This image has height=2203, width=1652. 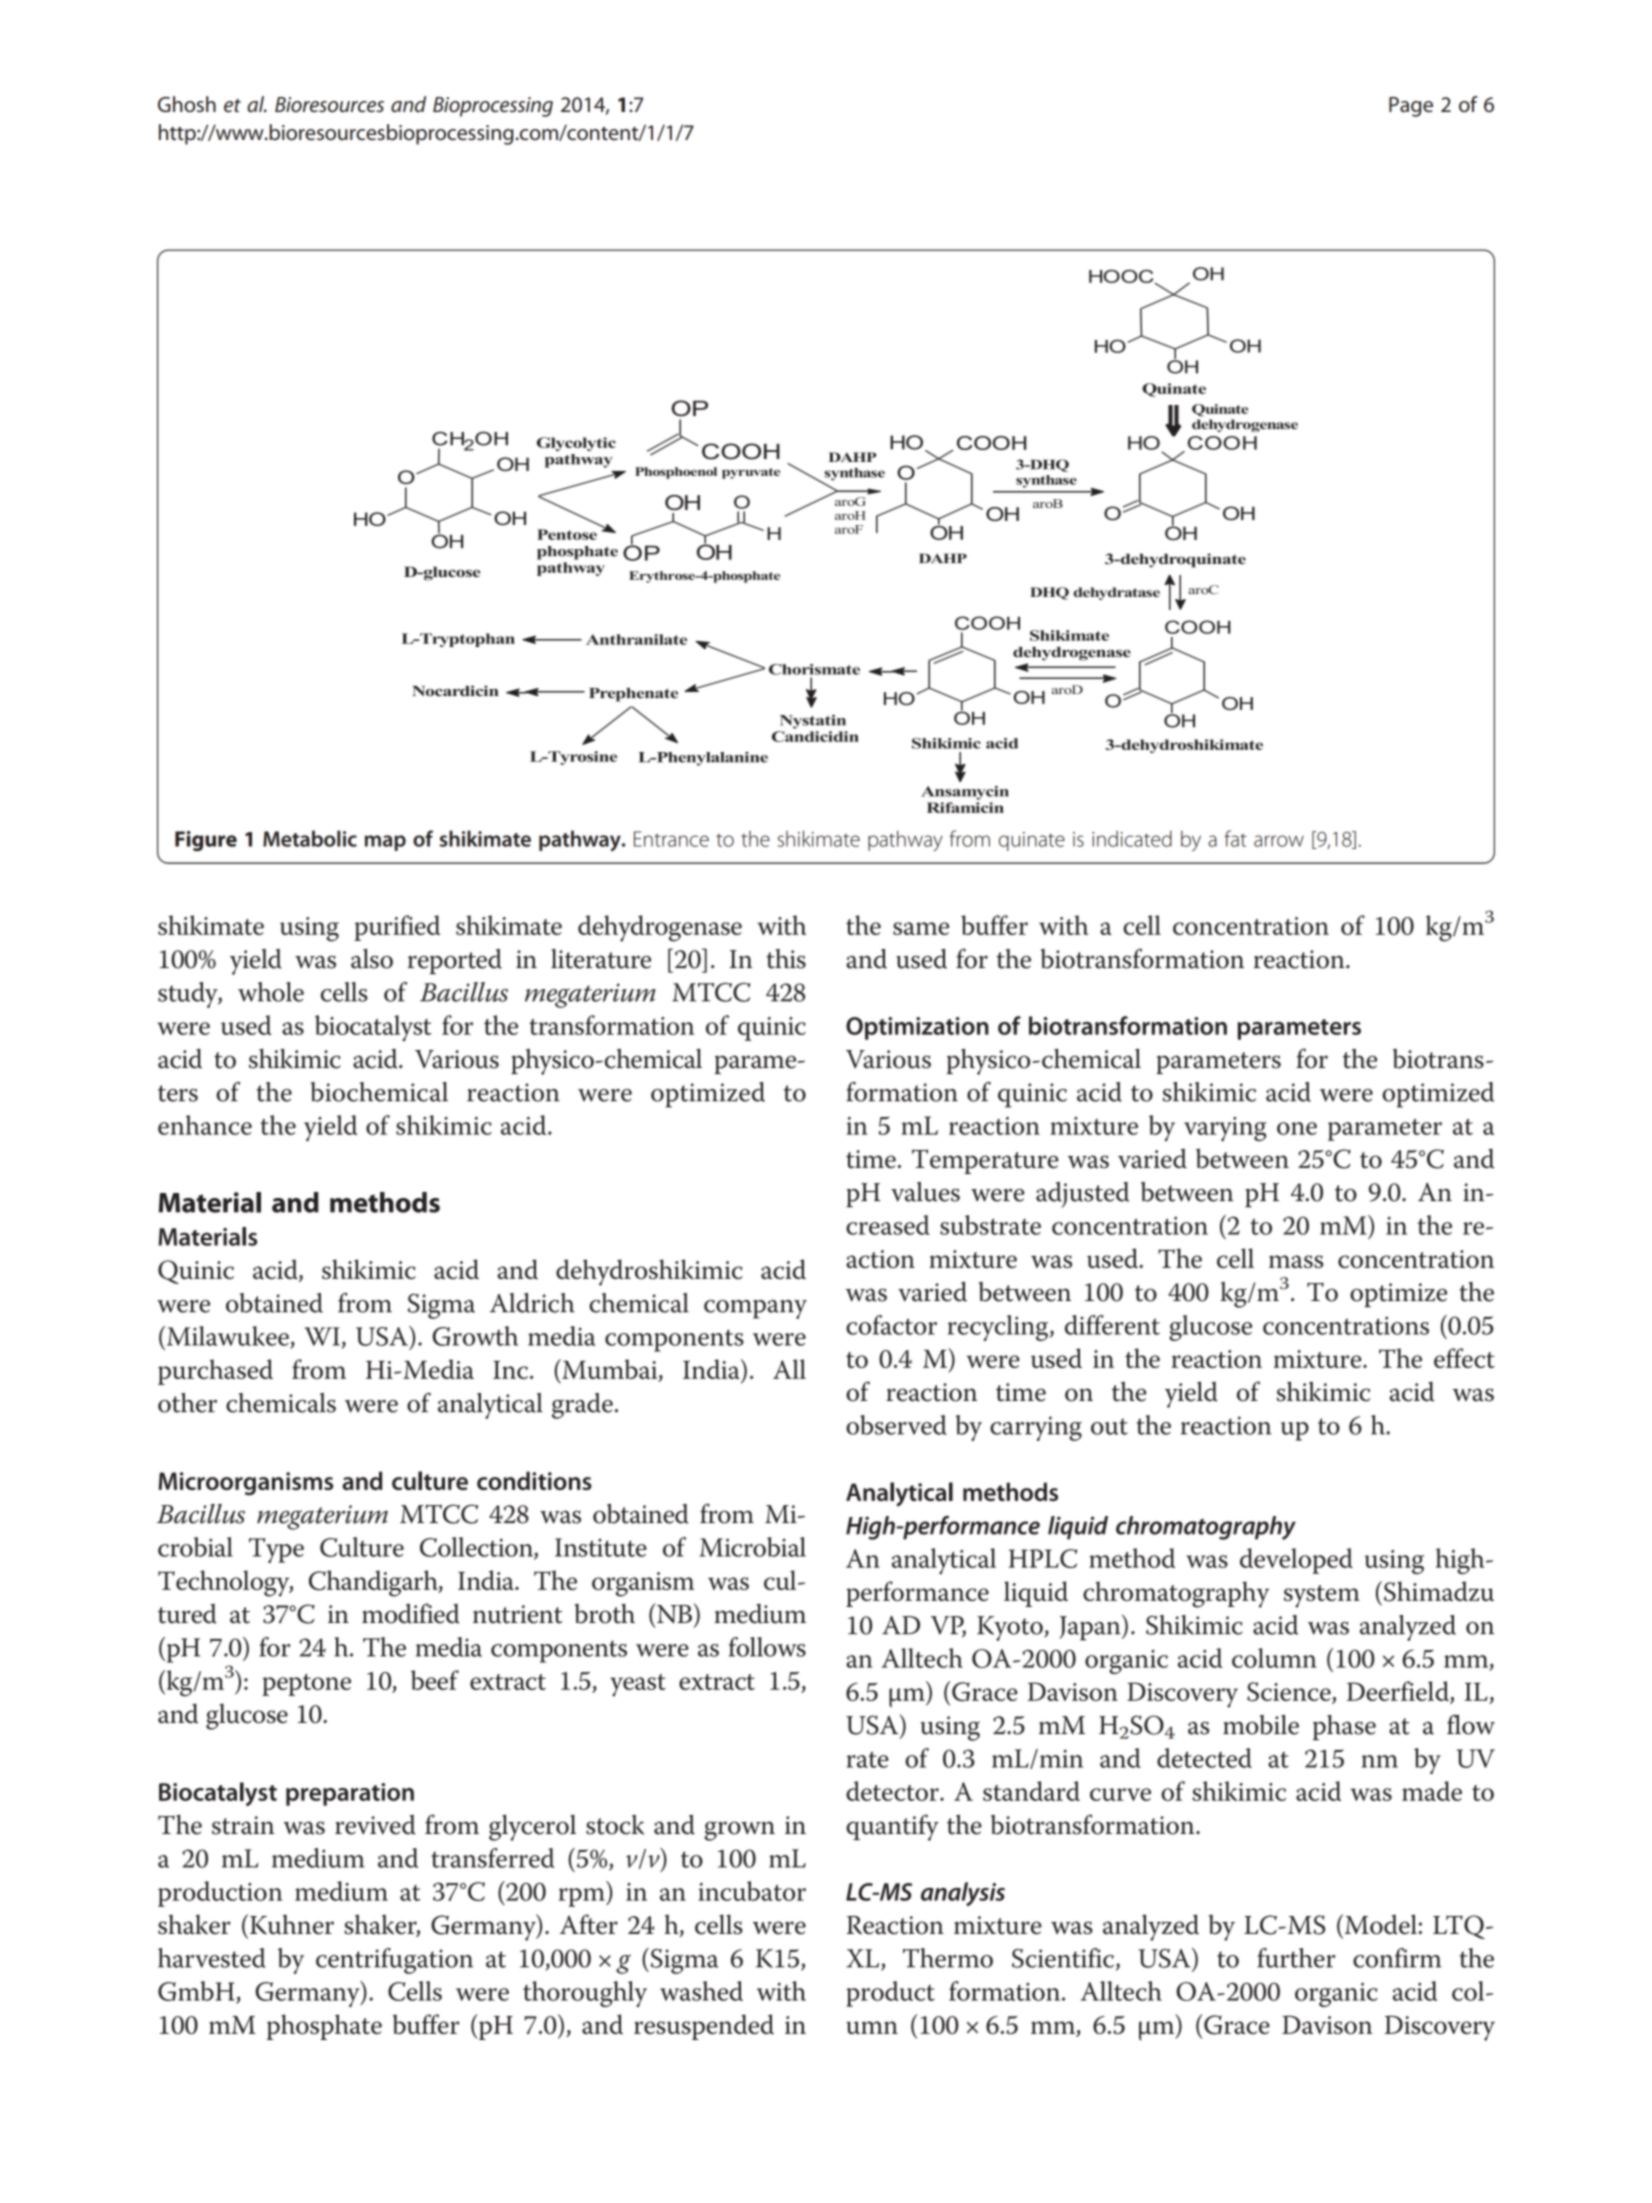 What do you see at coordinates (891, 1325) in the image?
I see `cofactor` at bounding box center [891, 1325].
